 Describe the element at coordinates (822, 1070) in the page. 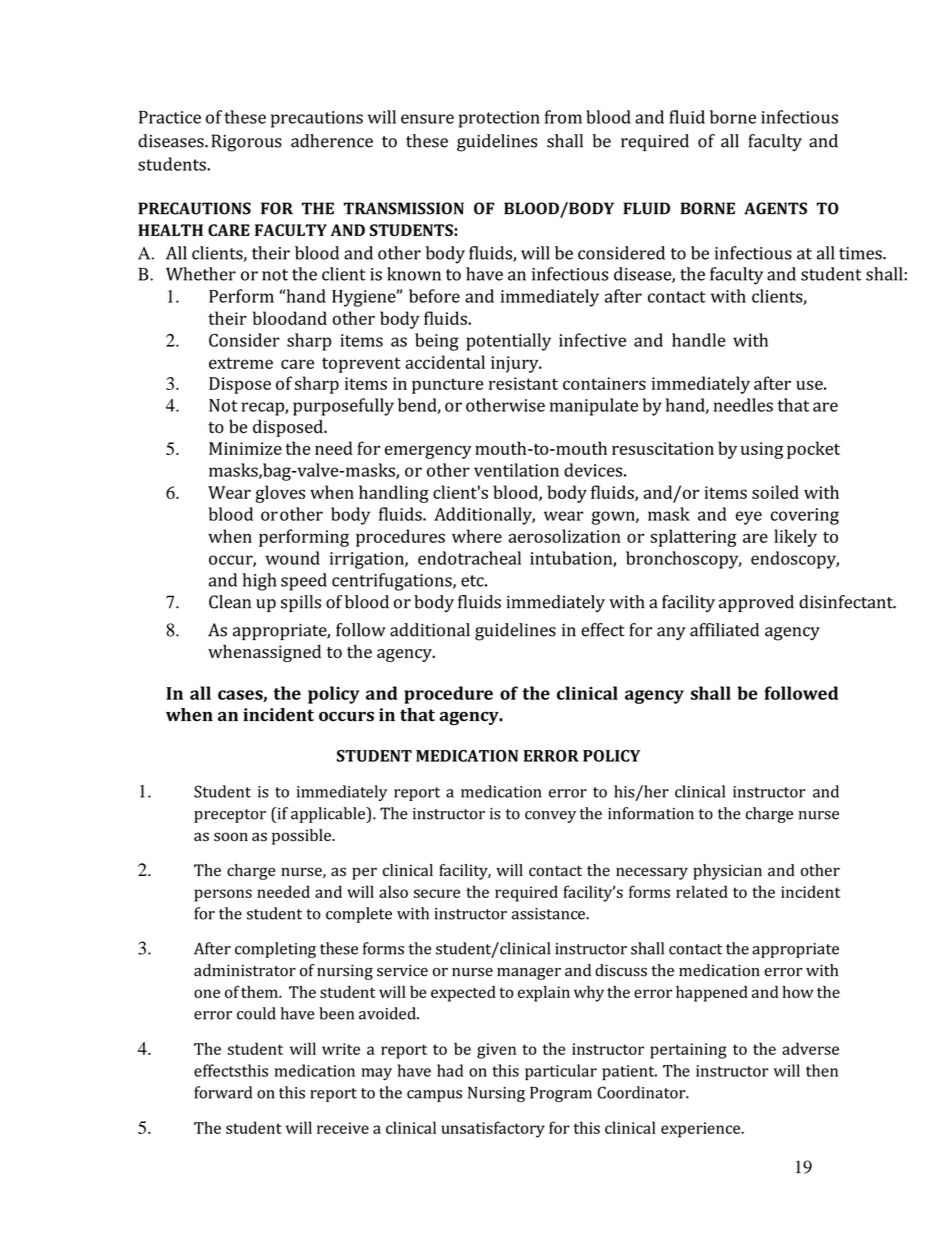

I see `then` at that location.
